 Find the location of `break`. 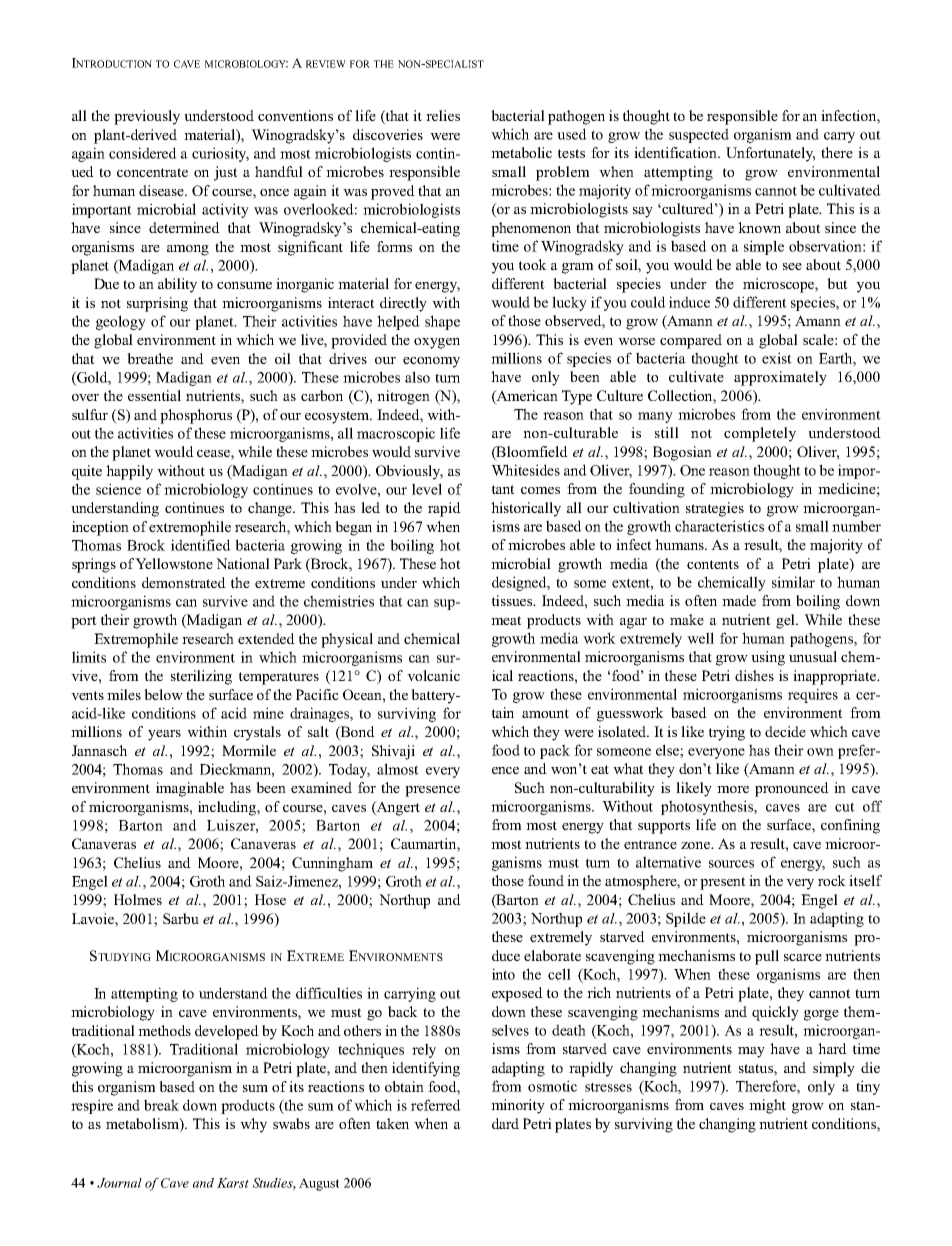

break is located at coordinates (161, 1105).
